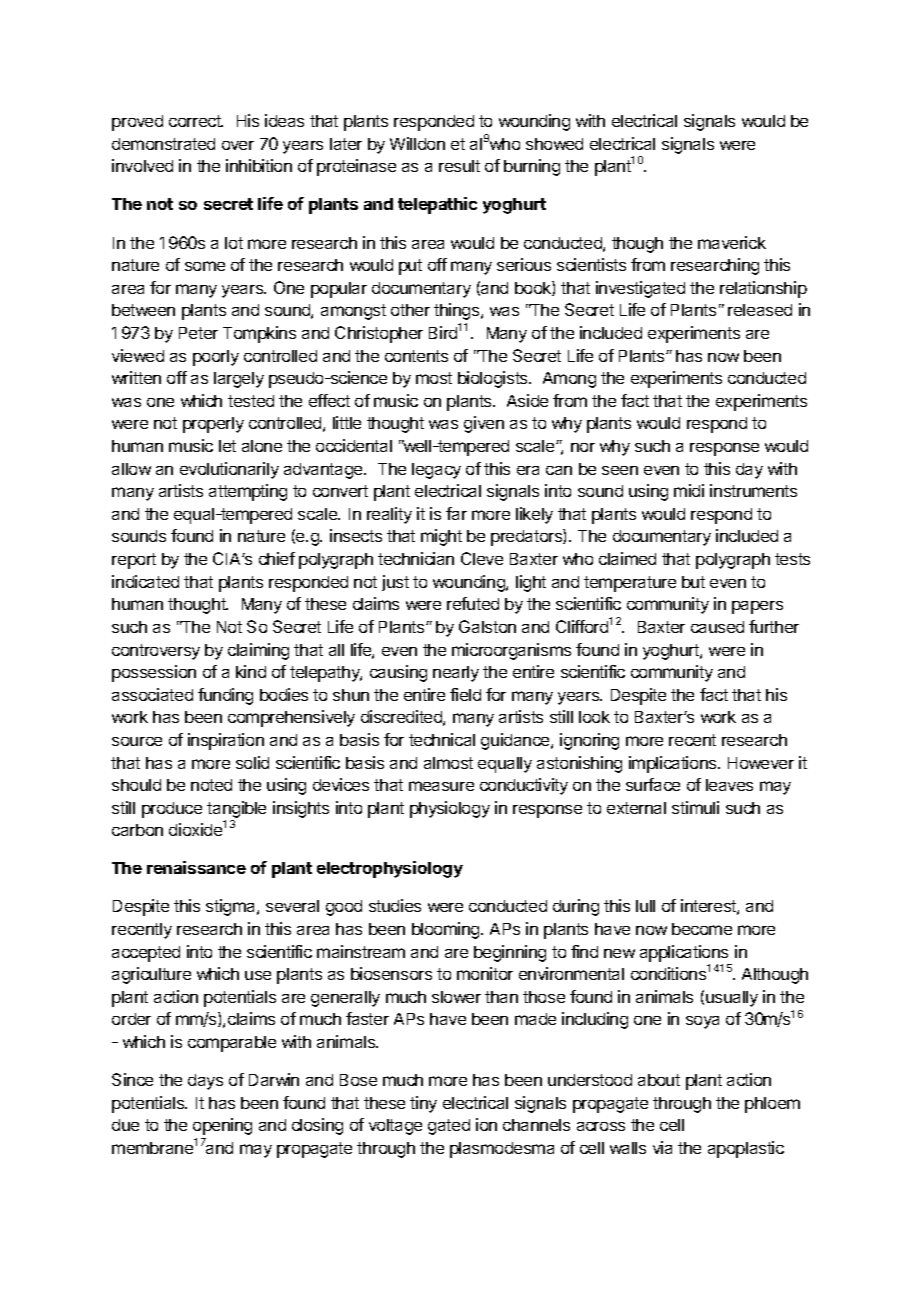  Describe the element at coordinates (196, 121) in the screenshot. I see `correct` at that location.
